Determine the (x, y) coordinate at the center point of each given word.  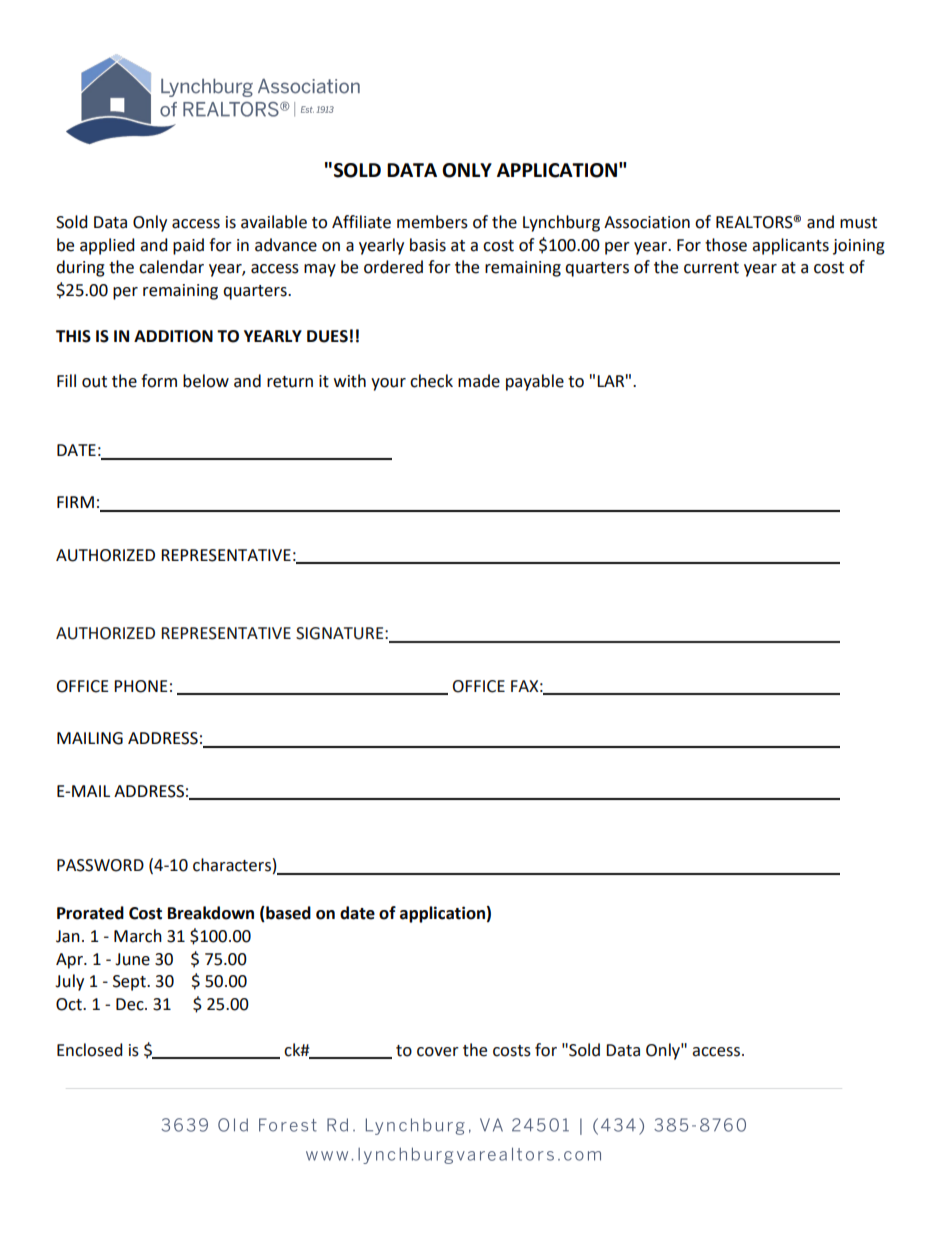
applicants (790, 246)
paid (188, 246)
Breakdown (211, 913)
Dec (131, 1004)
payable (535, 382)
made (479, 381)
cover (438, 1052)
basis (428, 245)
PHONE (141, 686)
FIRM (75, 502)
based (287, 914)
